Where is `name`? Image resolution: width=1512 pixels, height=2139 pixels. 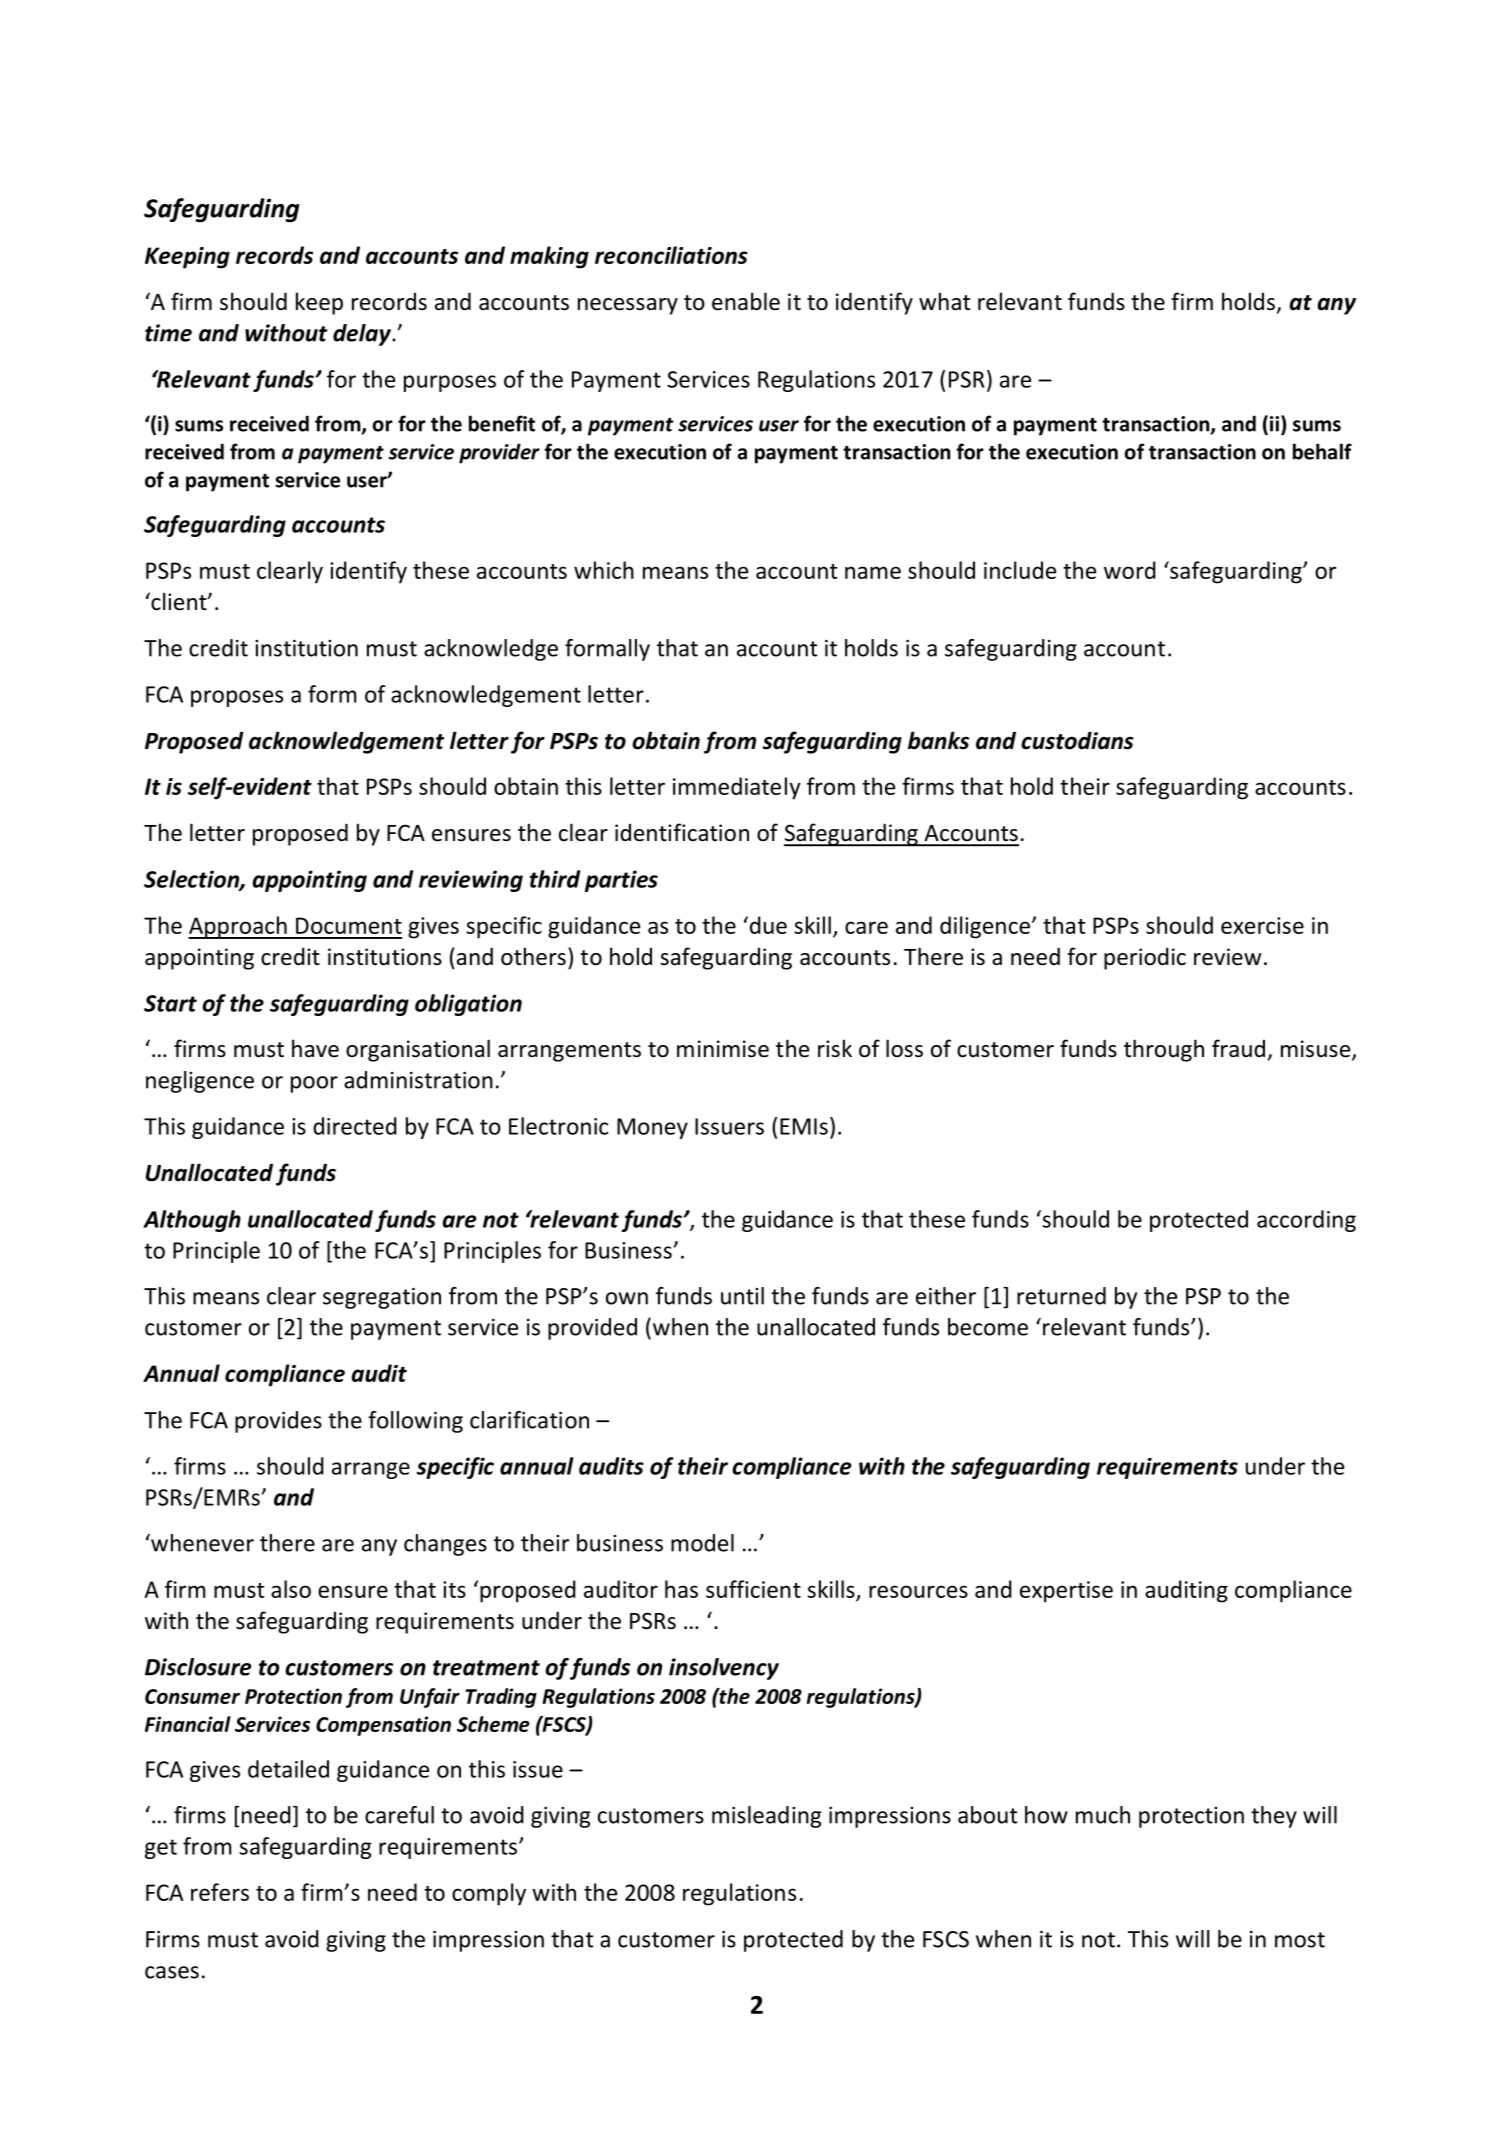 name is located at coordinates (873, 572).
